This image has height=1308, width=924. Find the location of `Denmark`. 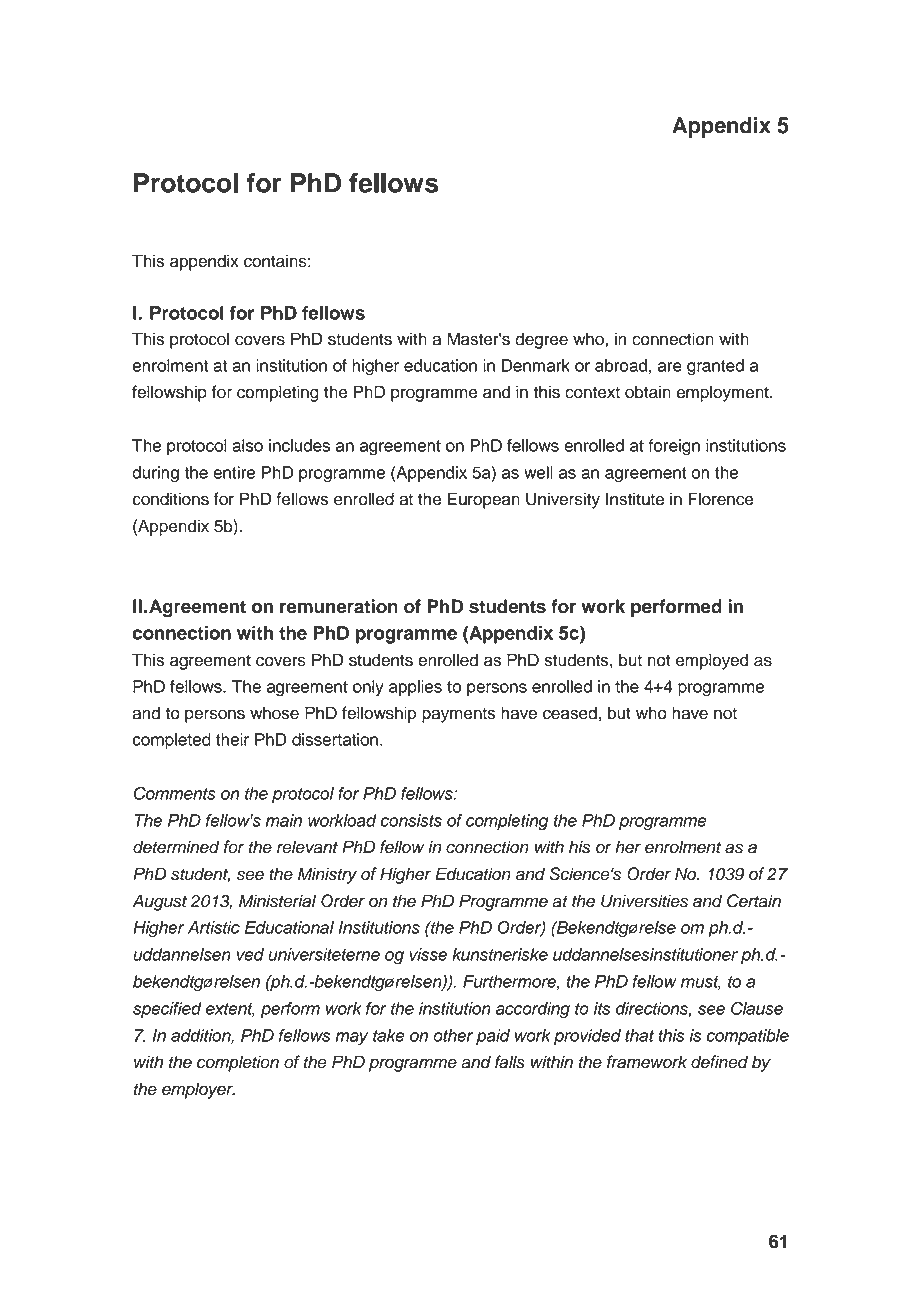

Denmark is located at coordinates (536, 365).
